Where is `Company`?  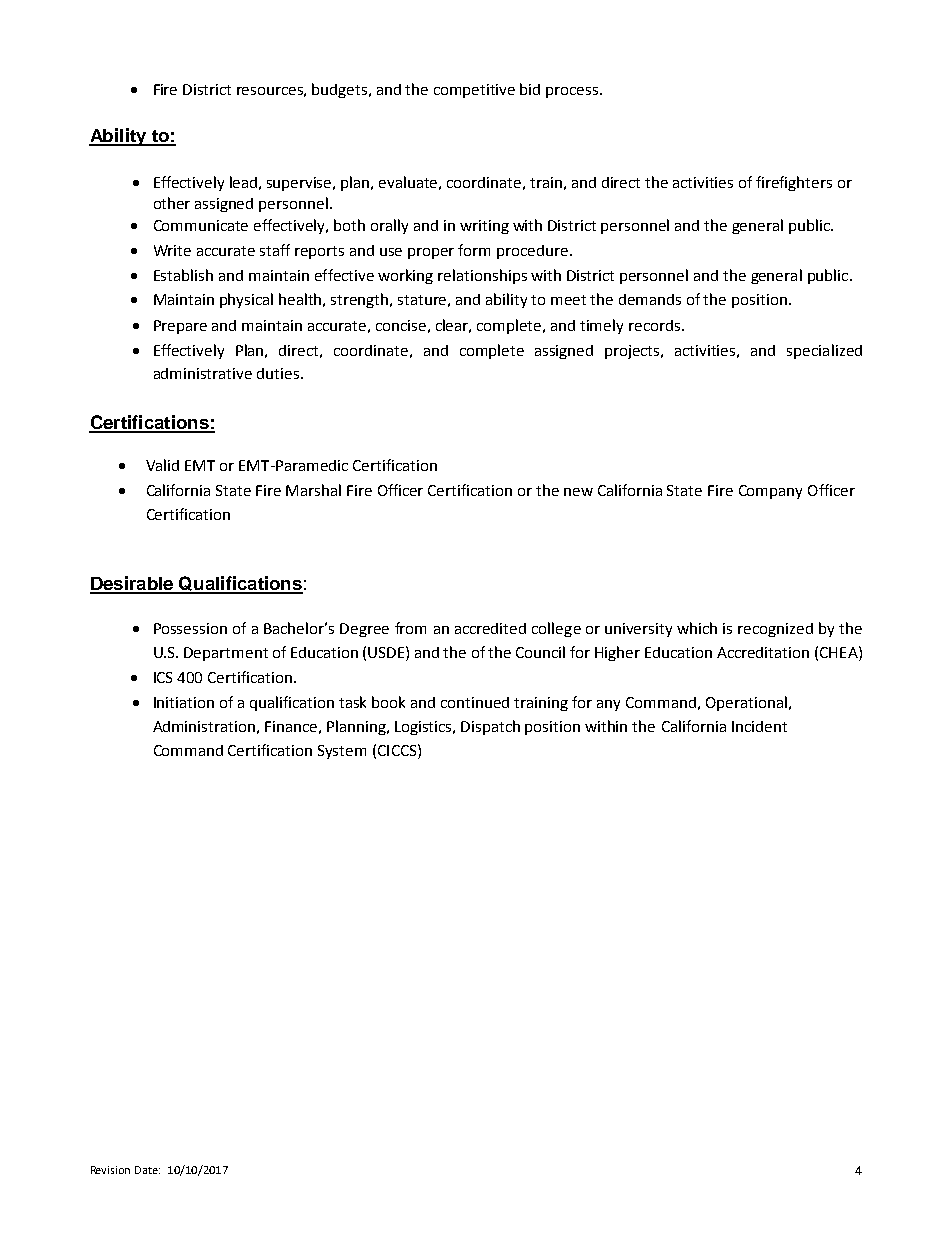 Company is located at coordinates (770, 492).
